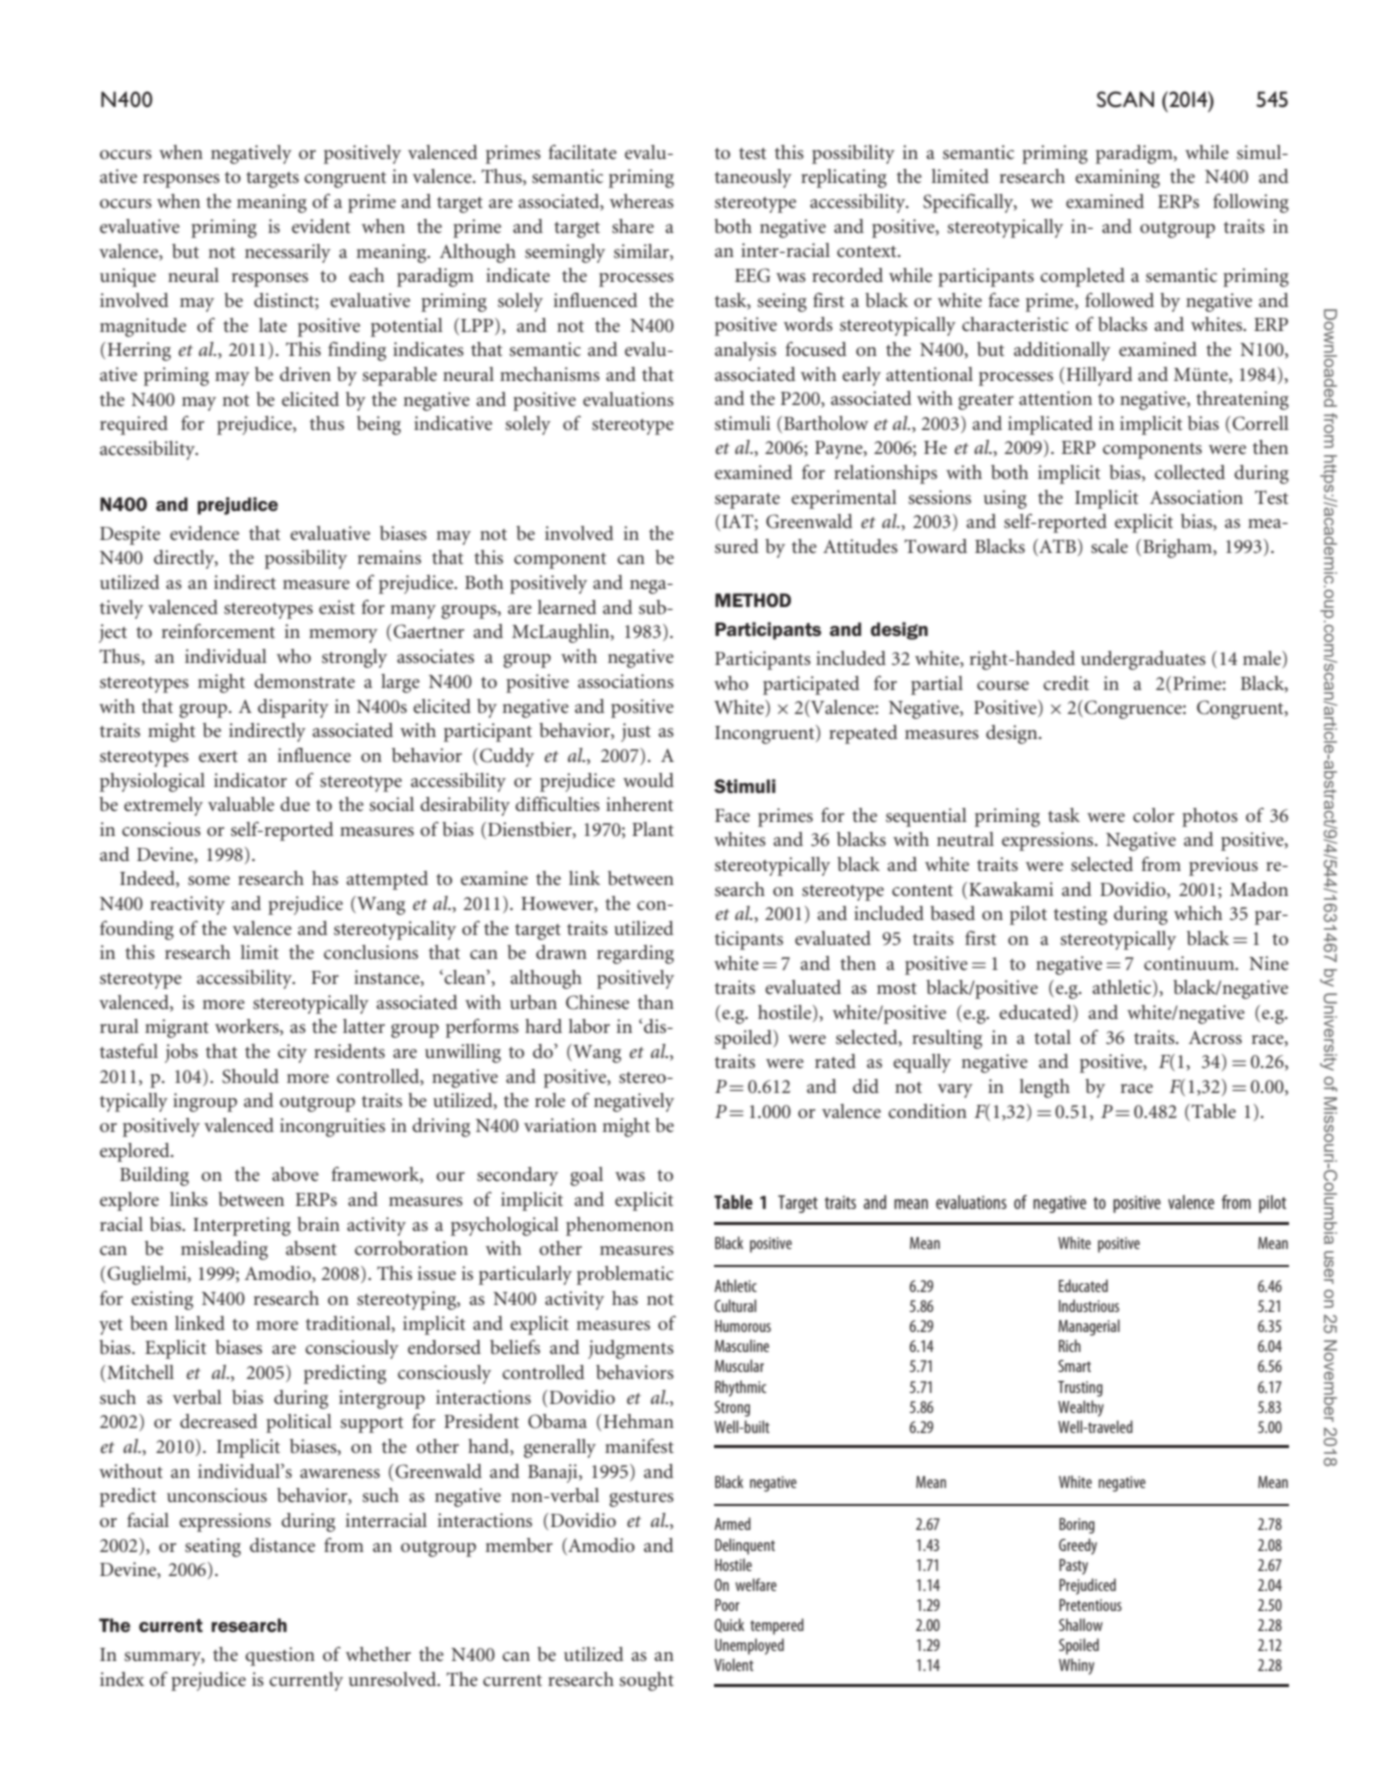 Image resolution: width=1374 pixels, height=1775 pixels. Describe the element at coordinates (1198, 913) in the page. I see `which` at that location.
